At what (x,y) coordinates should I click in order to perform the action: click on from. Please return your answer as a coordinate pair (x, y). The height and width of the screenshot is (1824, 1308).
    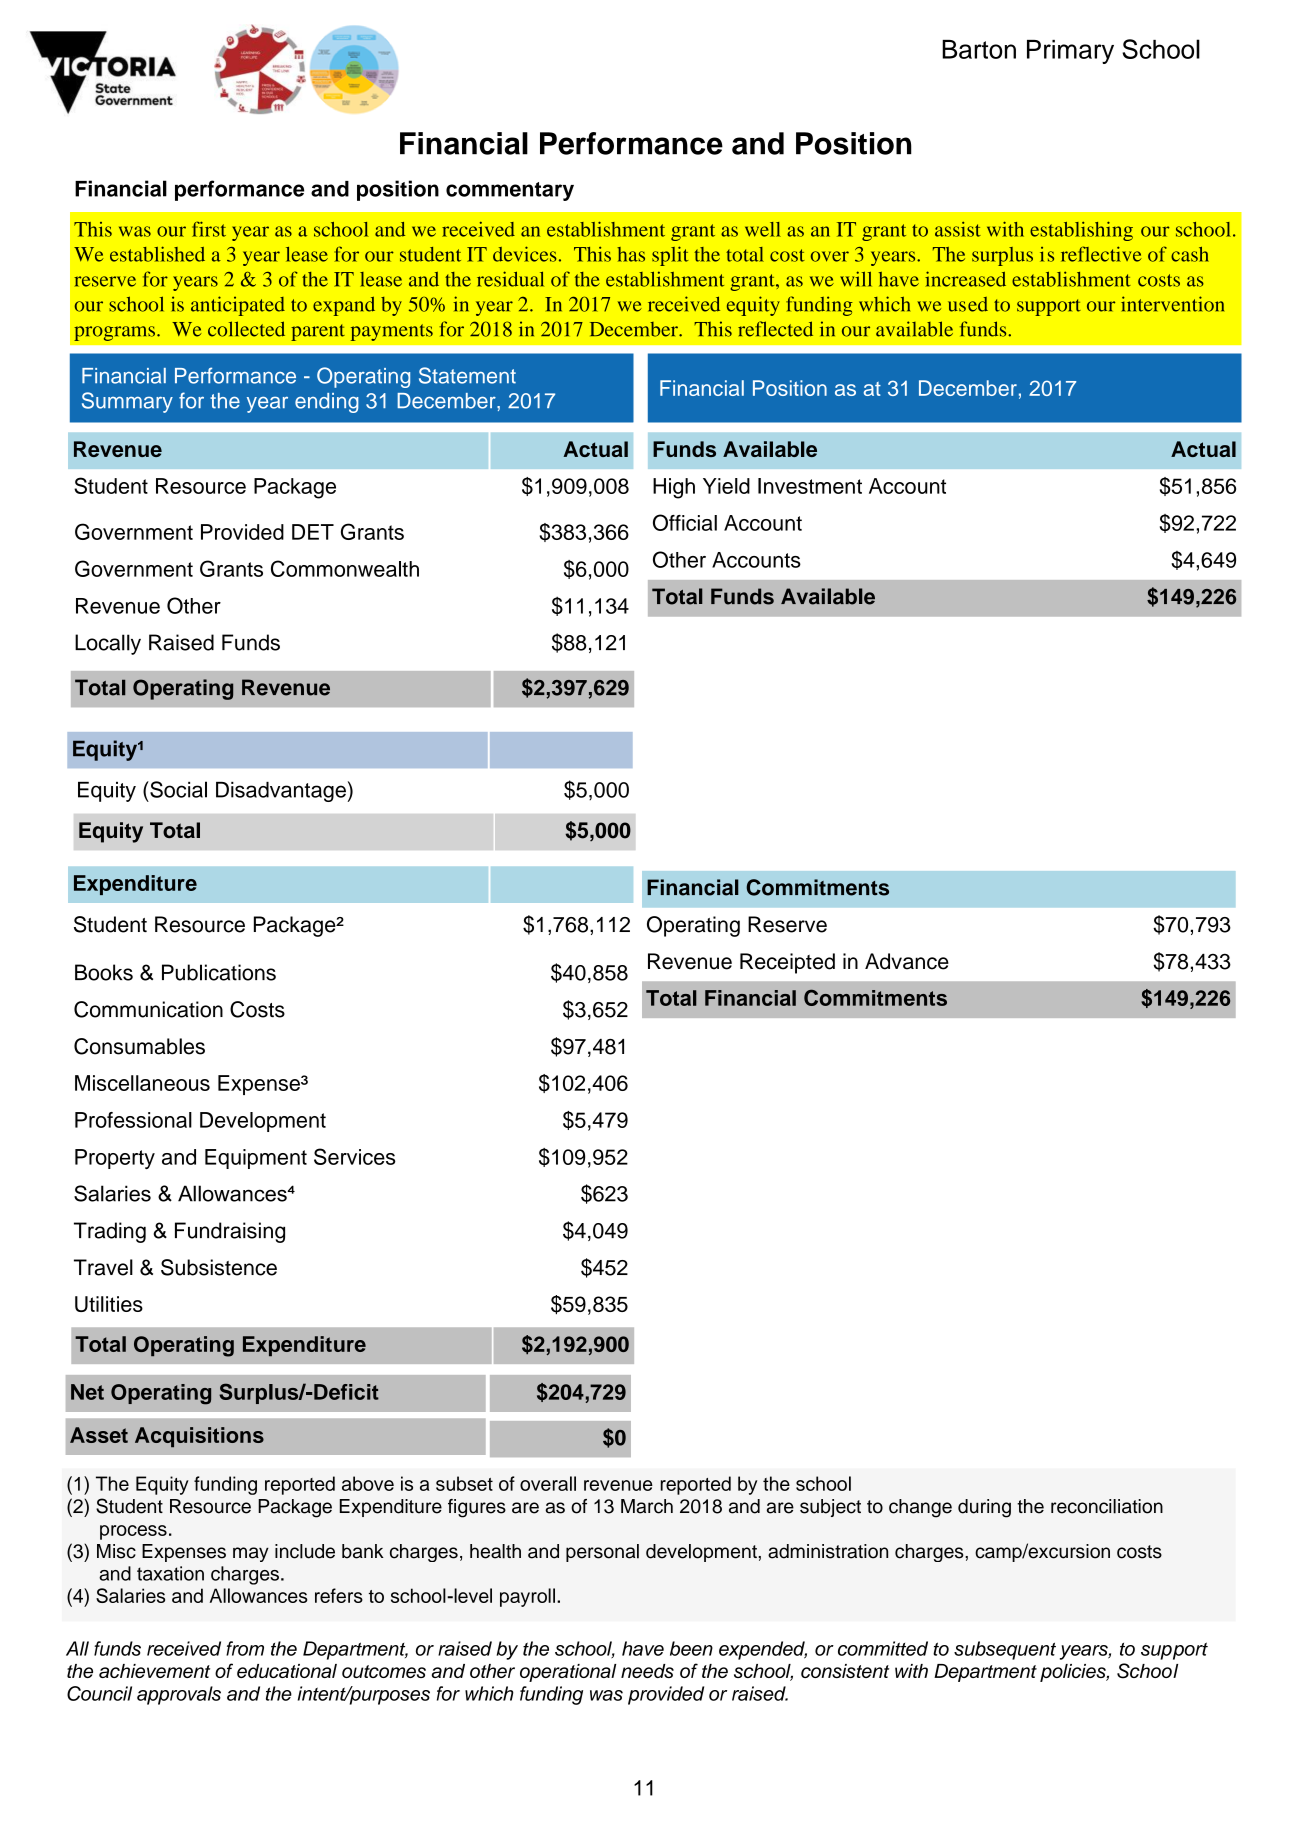
    Looking at the image, I should click on (245, 1648).
